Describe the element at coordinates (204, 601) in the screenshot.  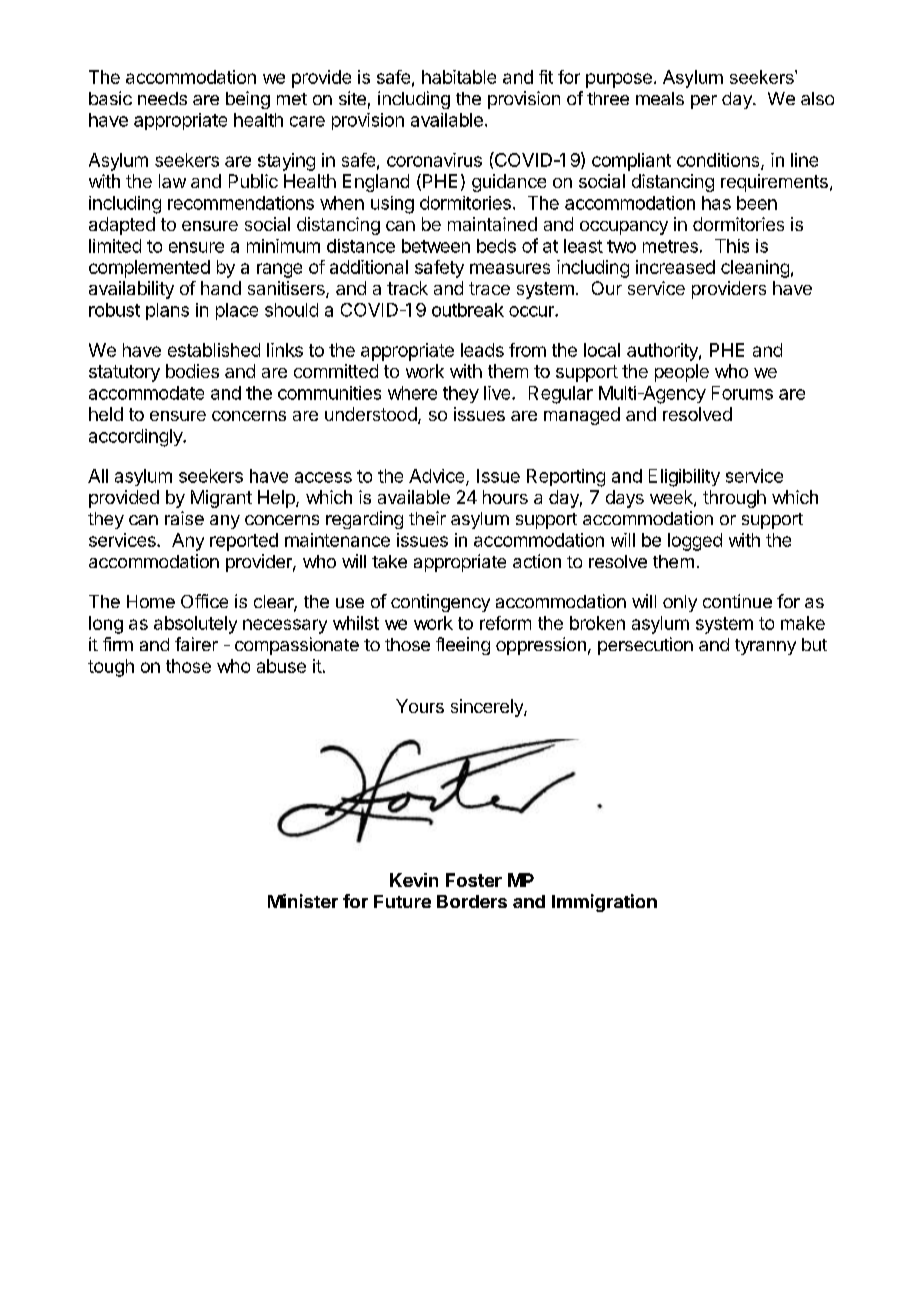
I see `Office` at that location.
